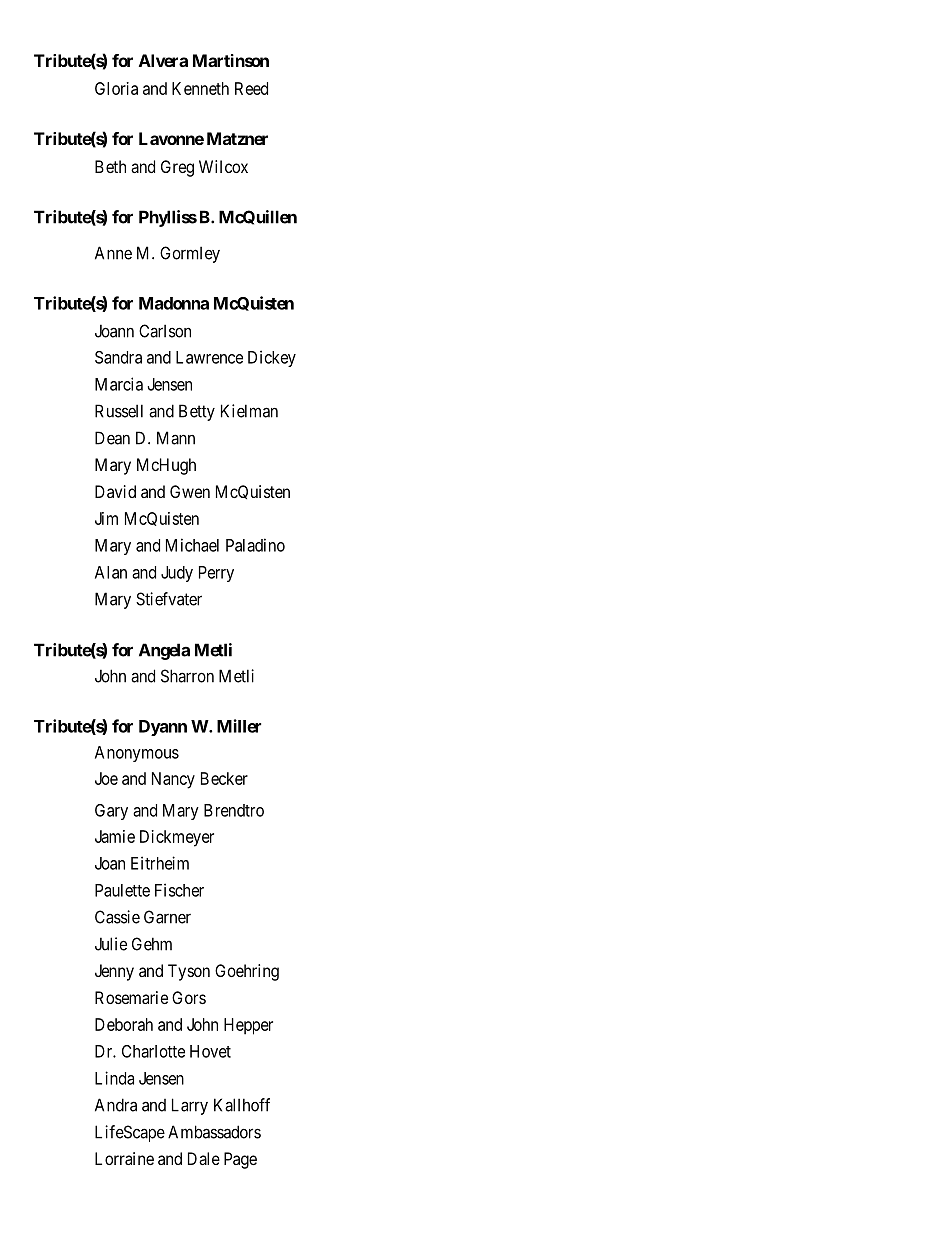 The image size is (952, 1233). What do you see at coordinates (224, 778) in the screenshot?
I see `Becker` at bounding box center [224, 778].
